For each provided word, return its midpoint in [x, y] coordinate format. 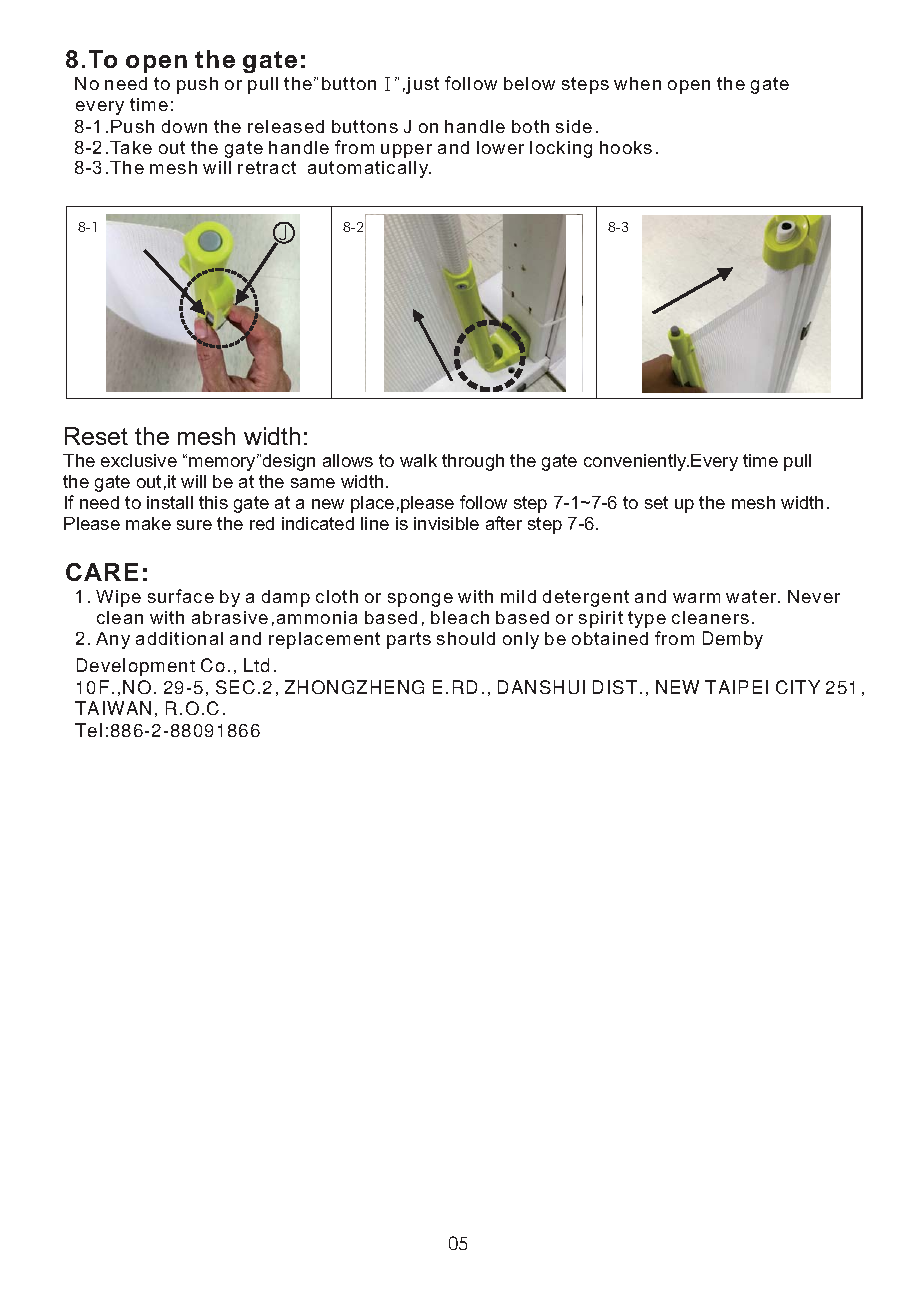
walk [418, 460]
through [473, 462]
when [637, 83]
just [422, 85]
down [184, 126]
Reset [96, 436]
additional [179, 638]
